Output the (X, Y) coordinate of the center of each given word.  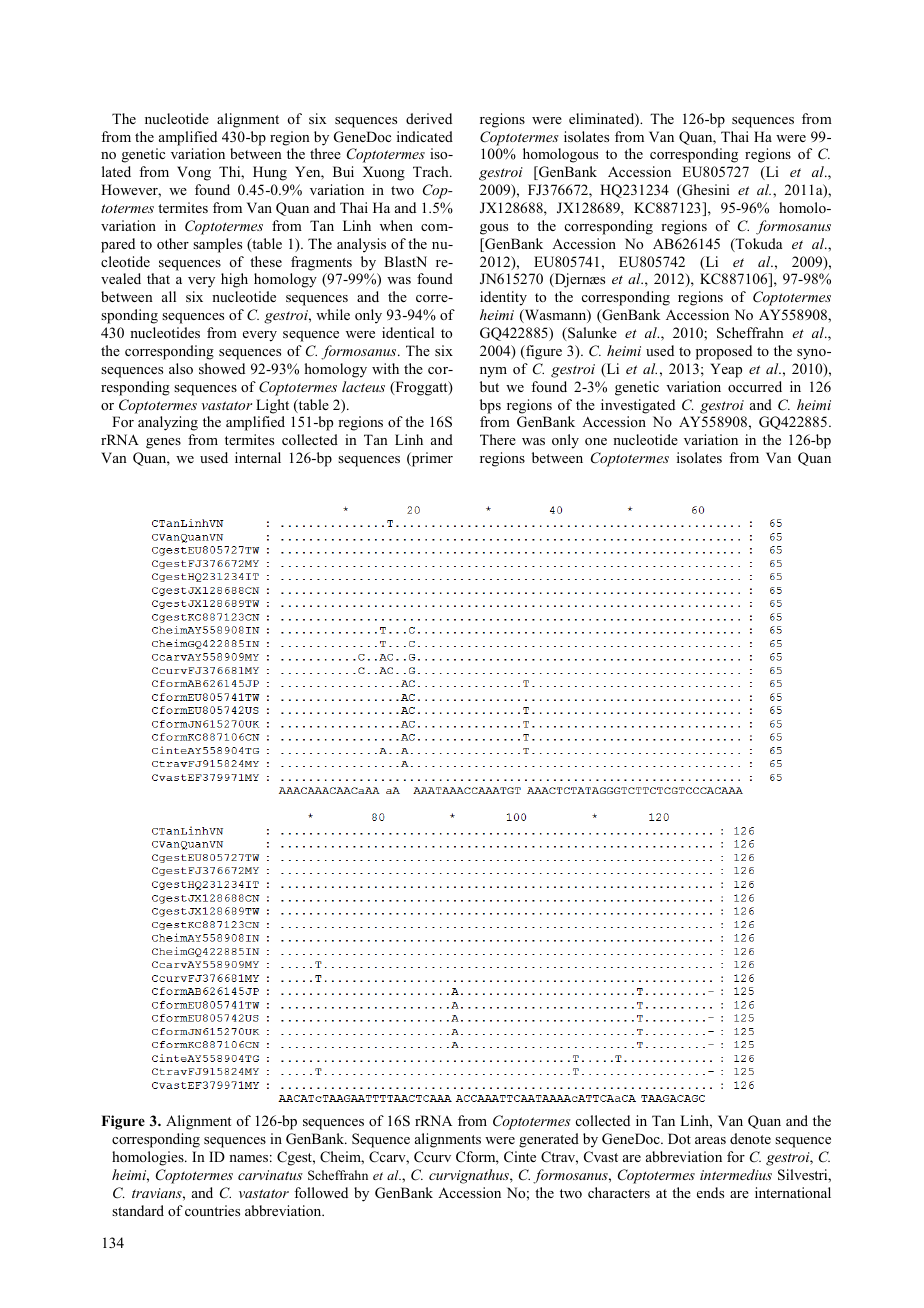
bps (490, 406)
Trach (432, 171)
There (498, 439)
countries (212, 1210)
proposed (724, 352)
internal (258, 457)
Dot (679, 1138)
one (596, 441)
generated (549, 1140)
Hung (270, 173)
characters (619, 1192)
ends (710, 1192)
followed (321, 1192)
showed (222, 368)
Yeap (726, 370)
